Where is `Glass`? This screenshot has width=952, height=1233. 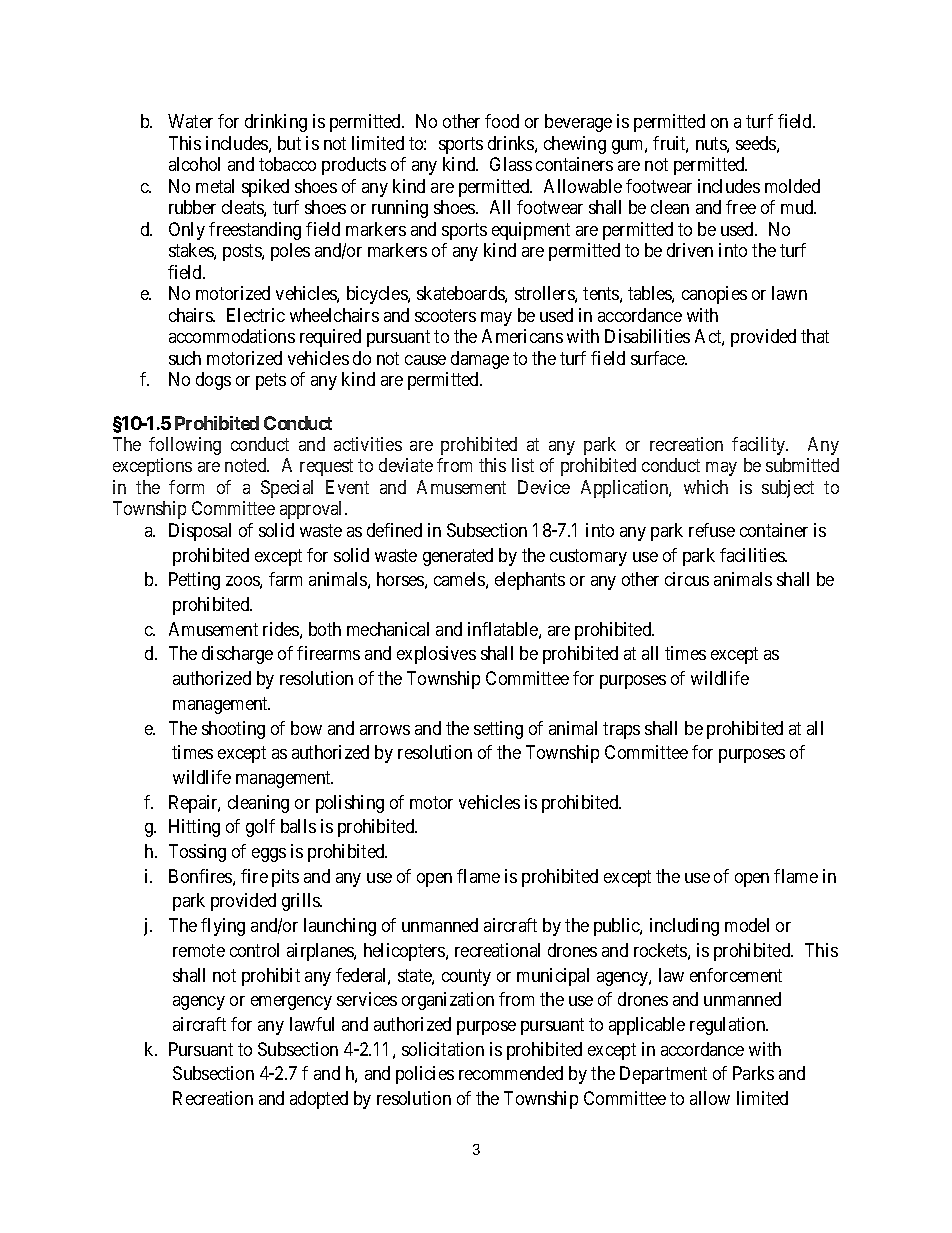 Glass is located at coordinates (511, 164).
